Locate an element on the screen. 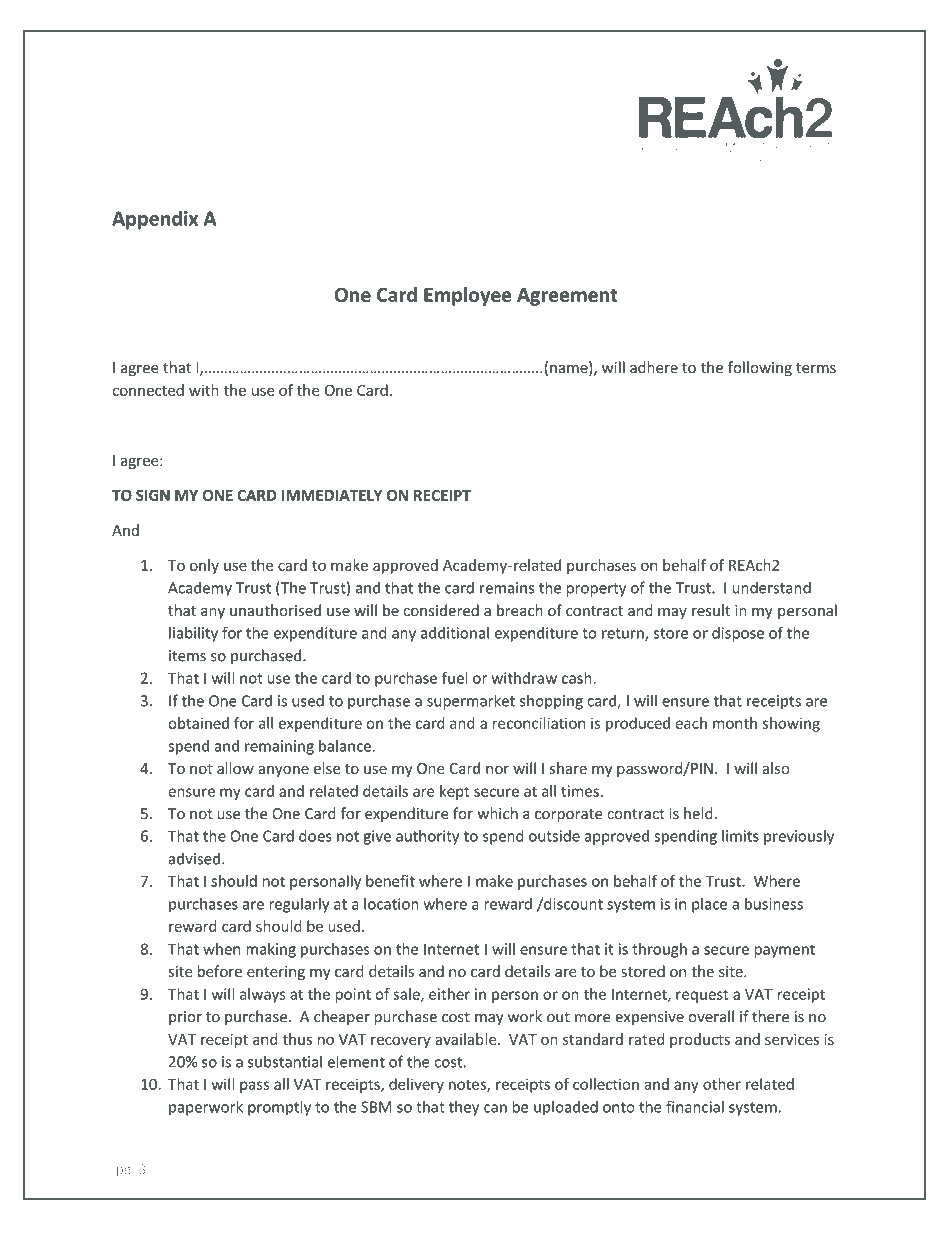 The image size is (952, 1233). authority is located at coordinates (427, 837).
